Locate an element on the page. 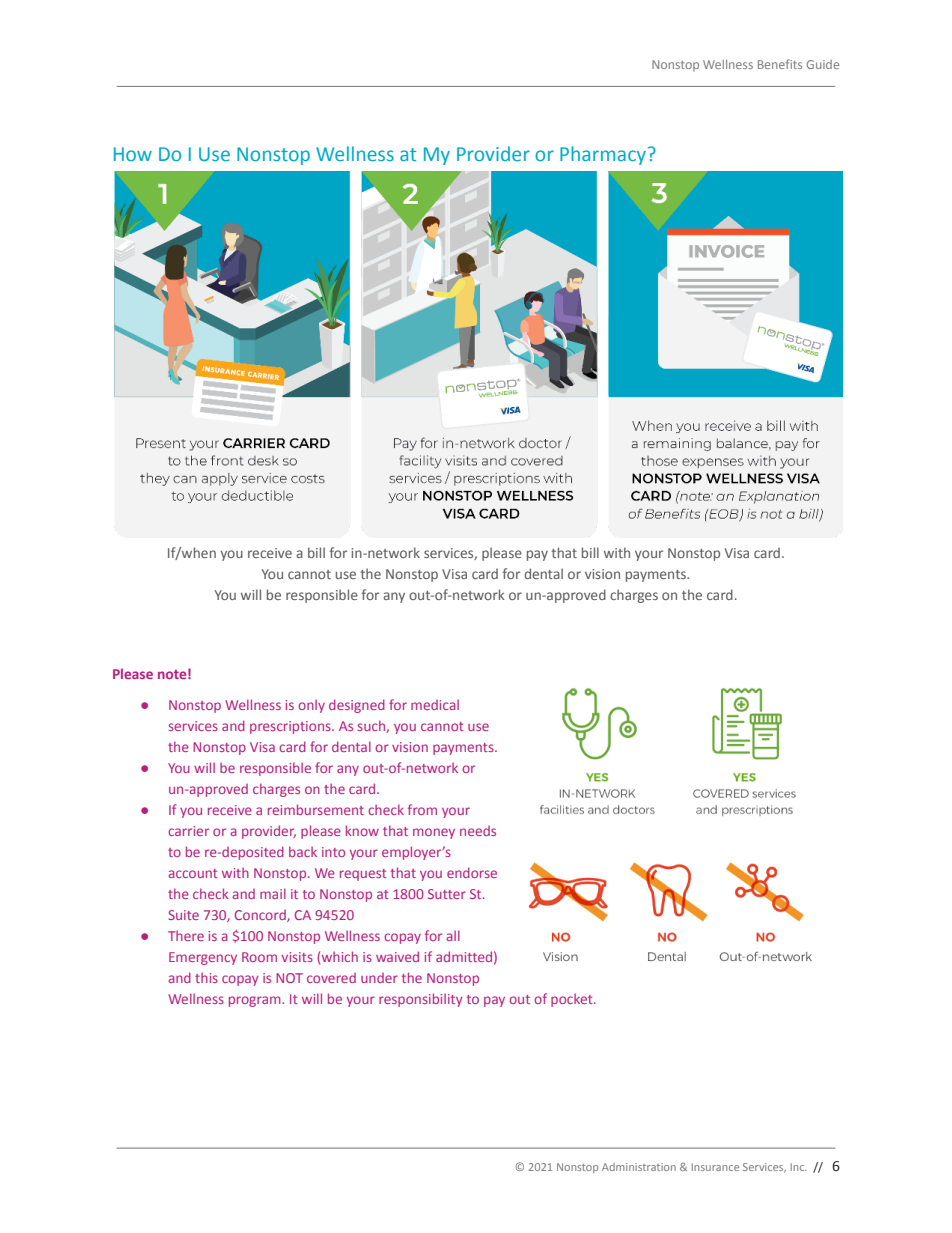 The height and width of the image is (1233, 952). carrier is located at coordinates (188, 831).
